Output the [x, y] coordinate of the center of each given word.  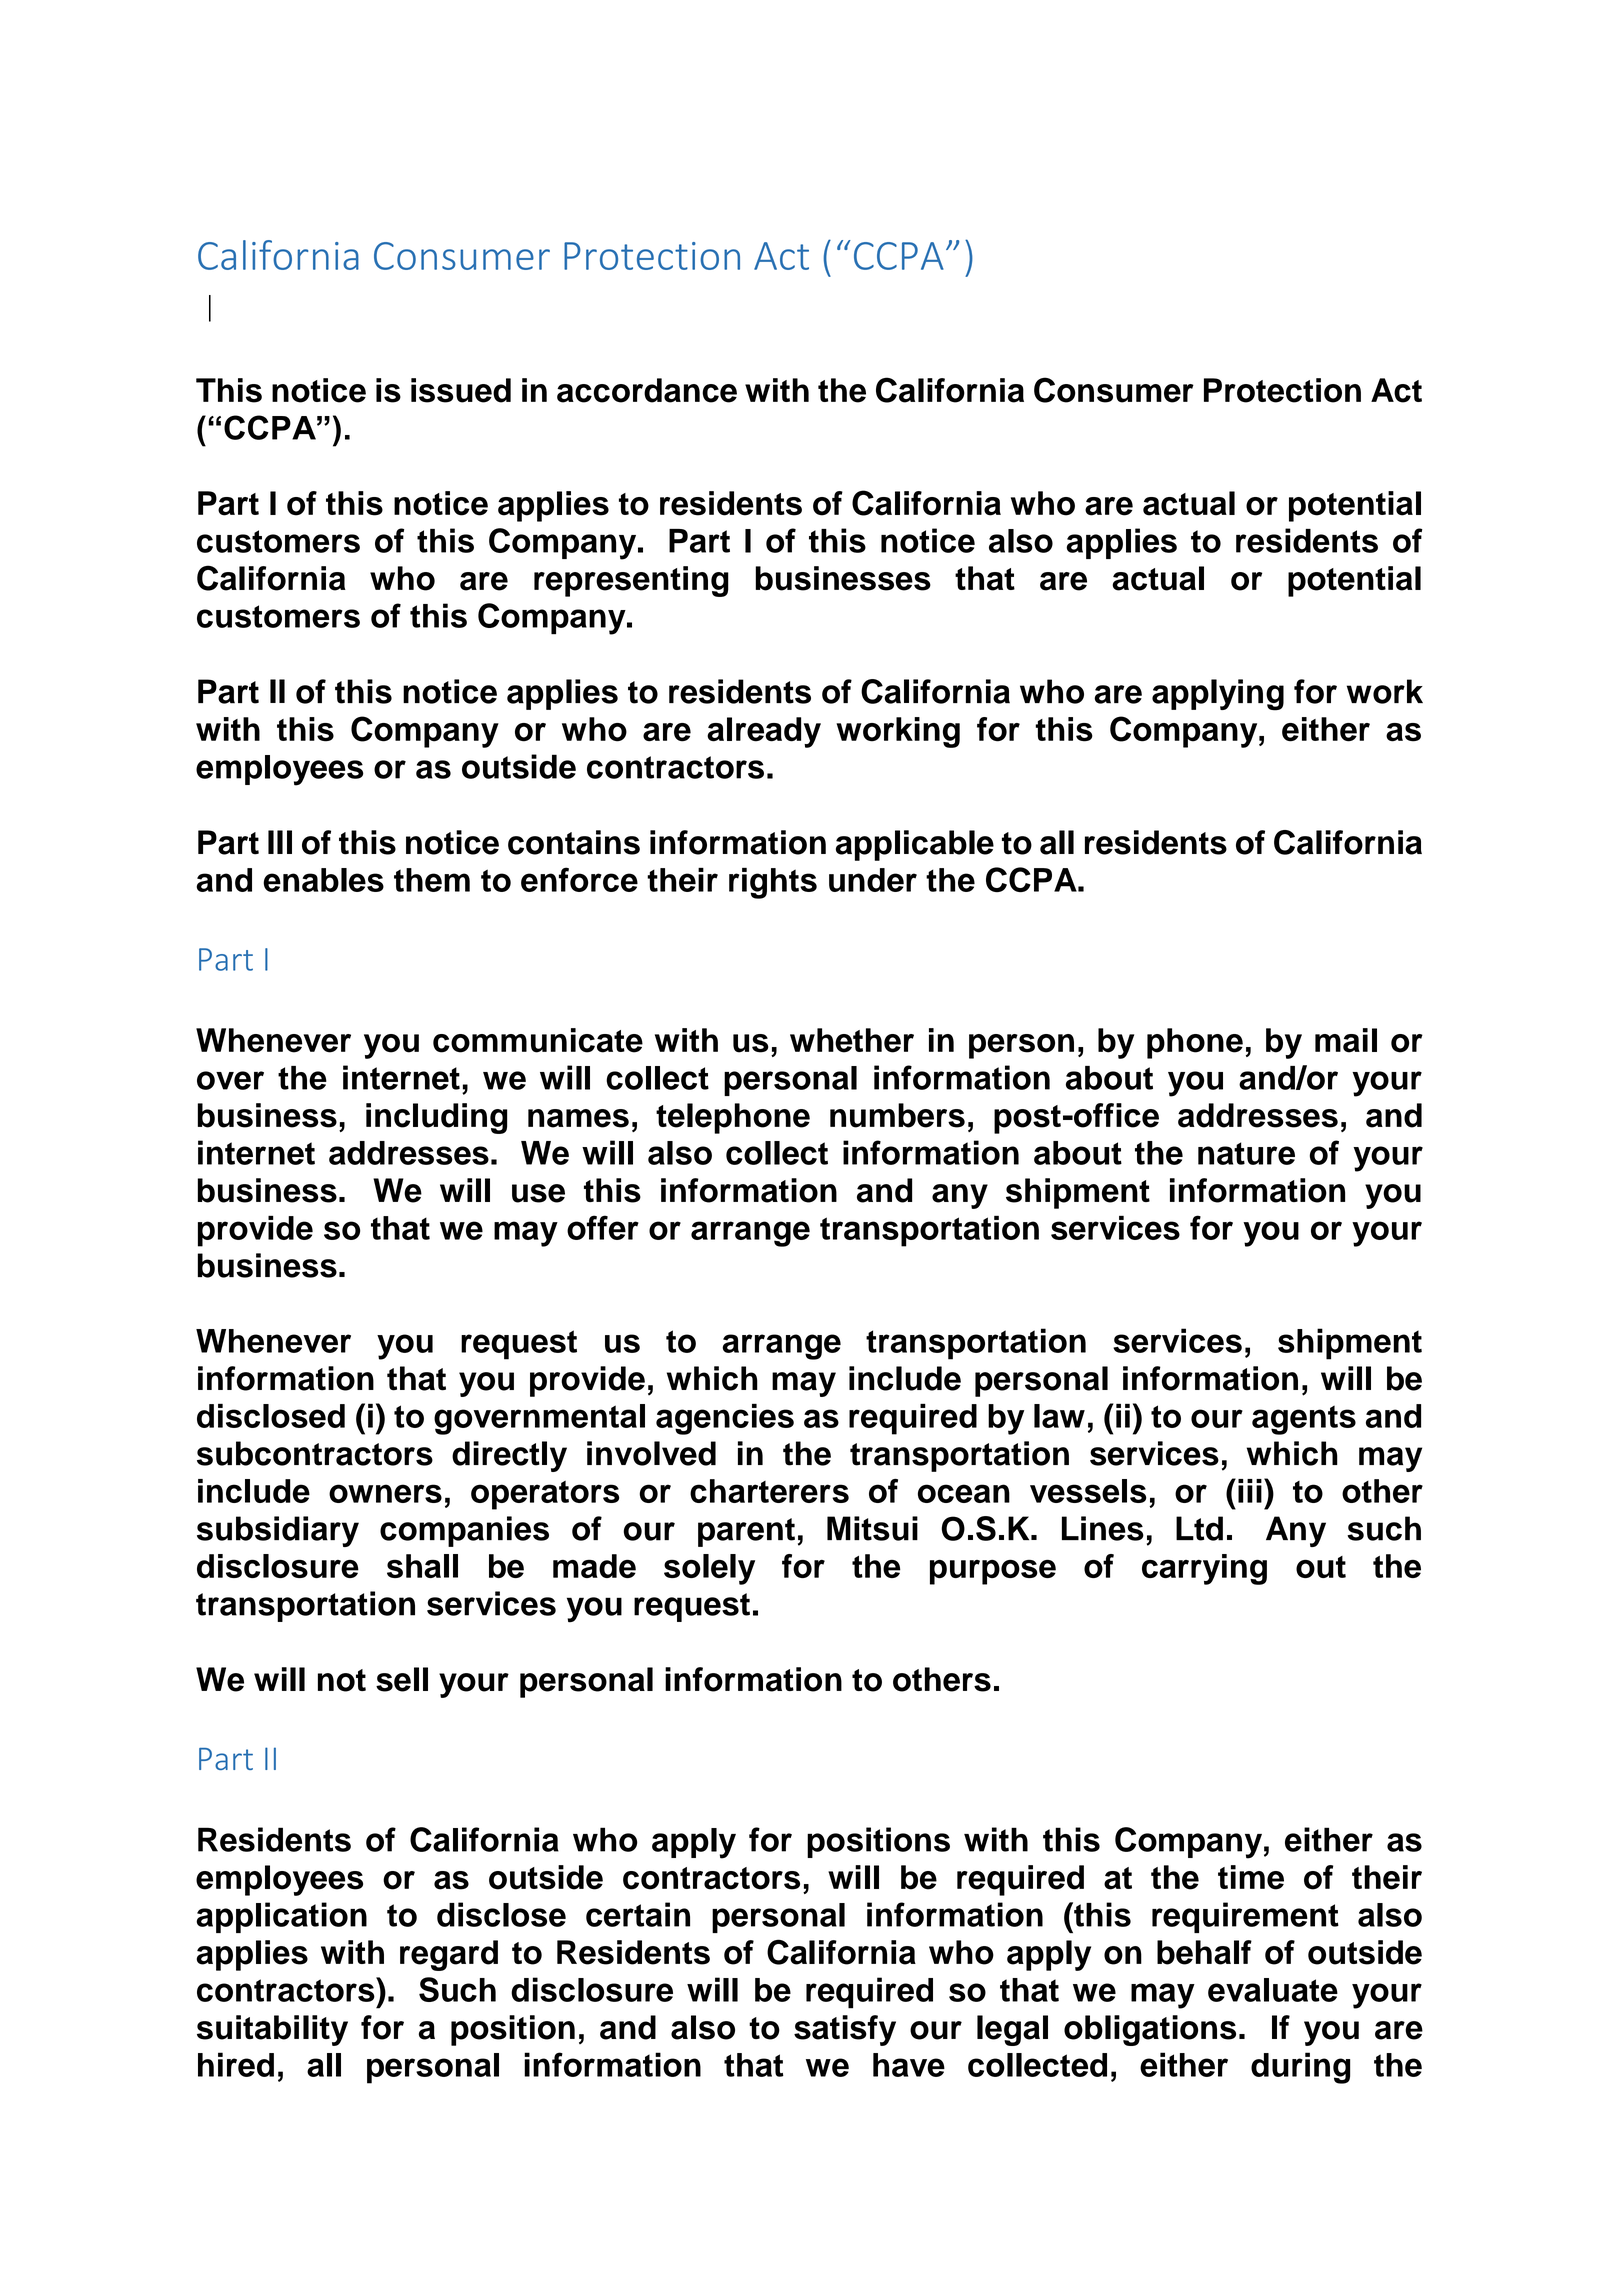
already [764, 732]
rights [773, 883]
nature [1246, 1153]
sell [402, 1679]
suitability [272, 2030]
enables [323, 880]
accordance [647, 390]
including [436, 1118]
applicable [915, 845]
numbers [897, 1115]
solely [709, 1569]
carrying [1204, 1569]
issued [461, 390]
